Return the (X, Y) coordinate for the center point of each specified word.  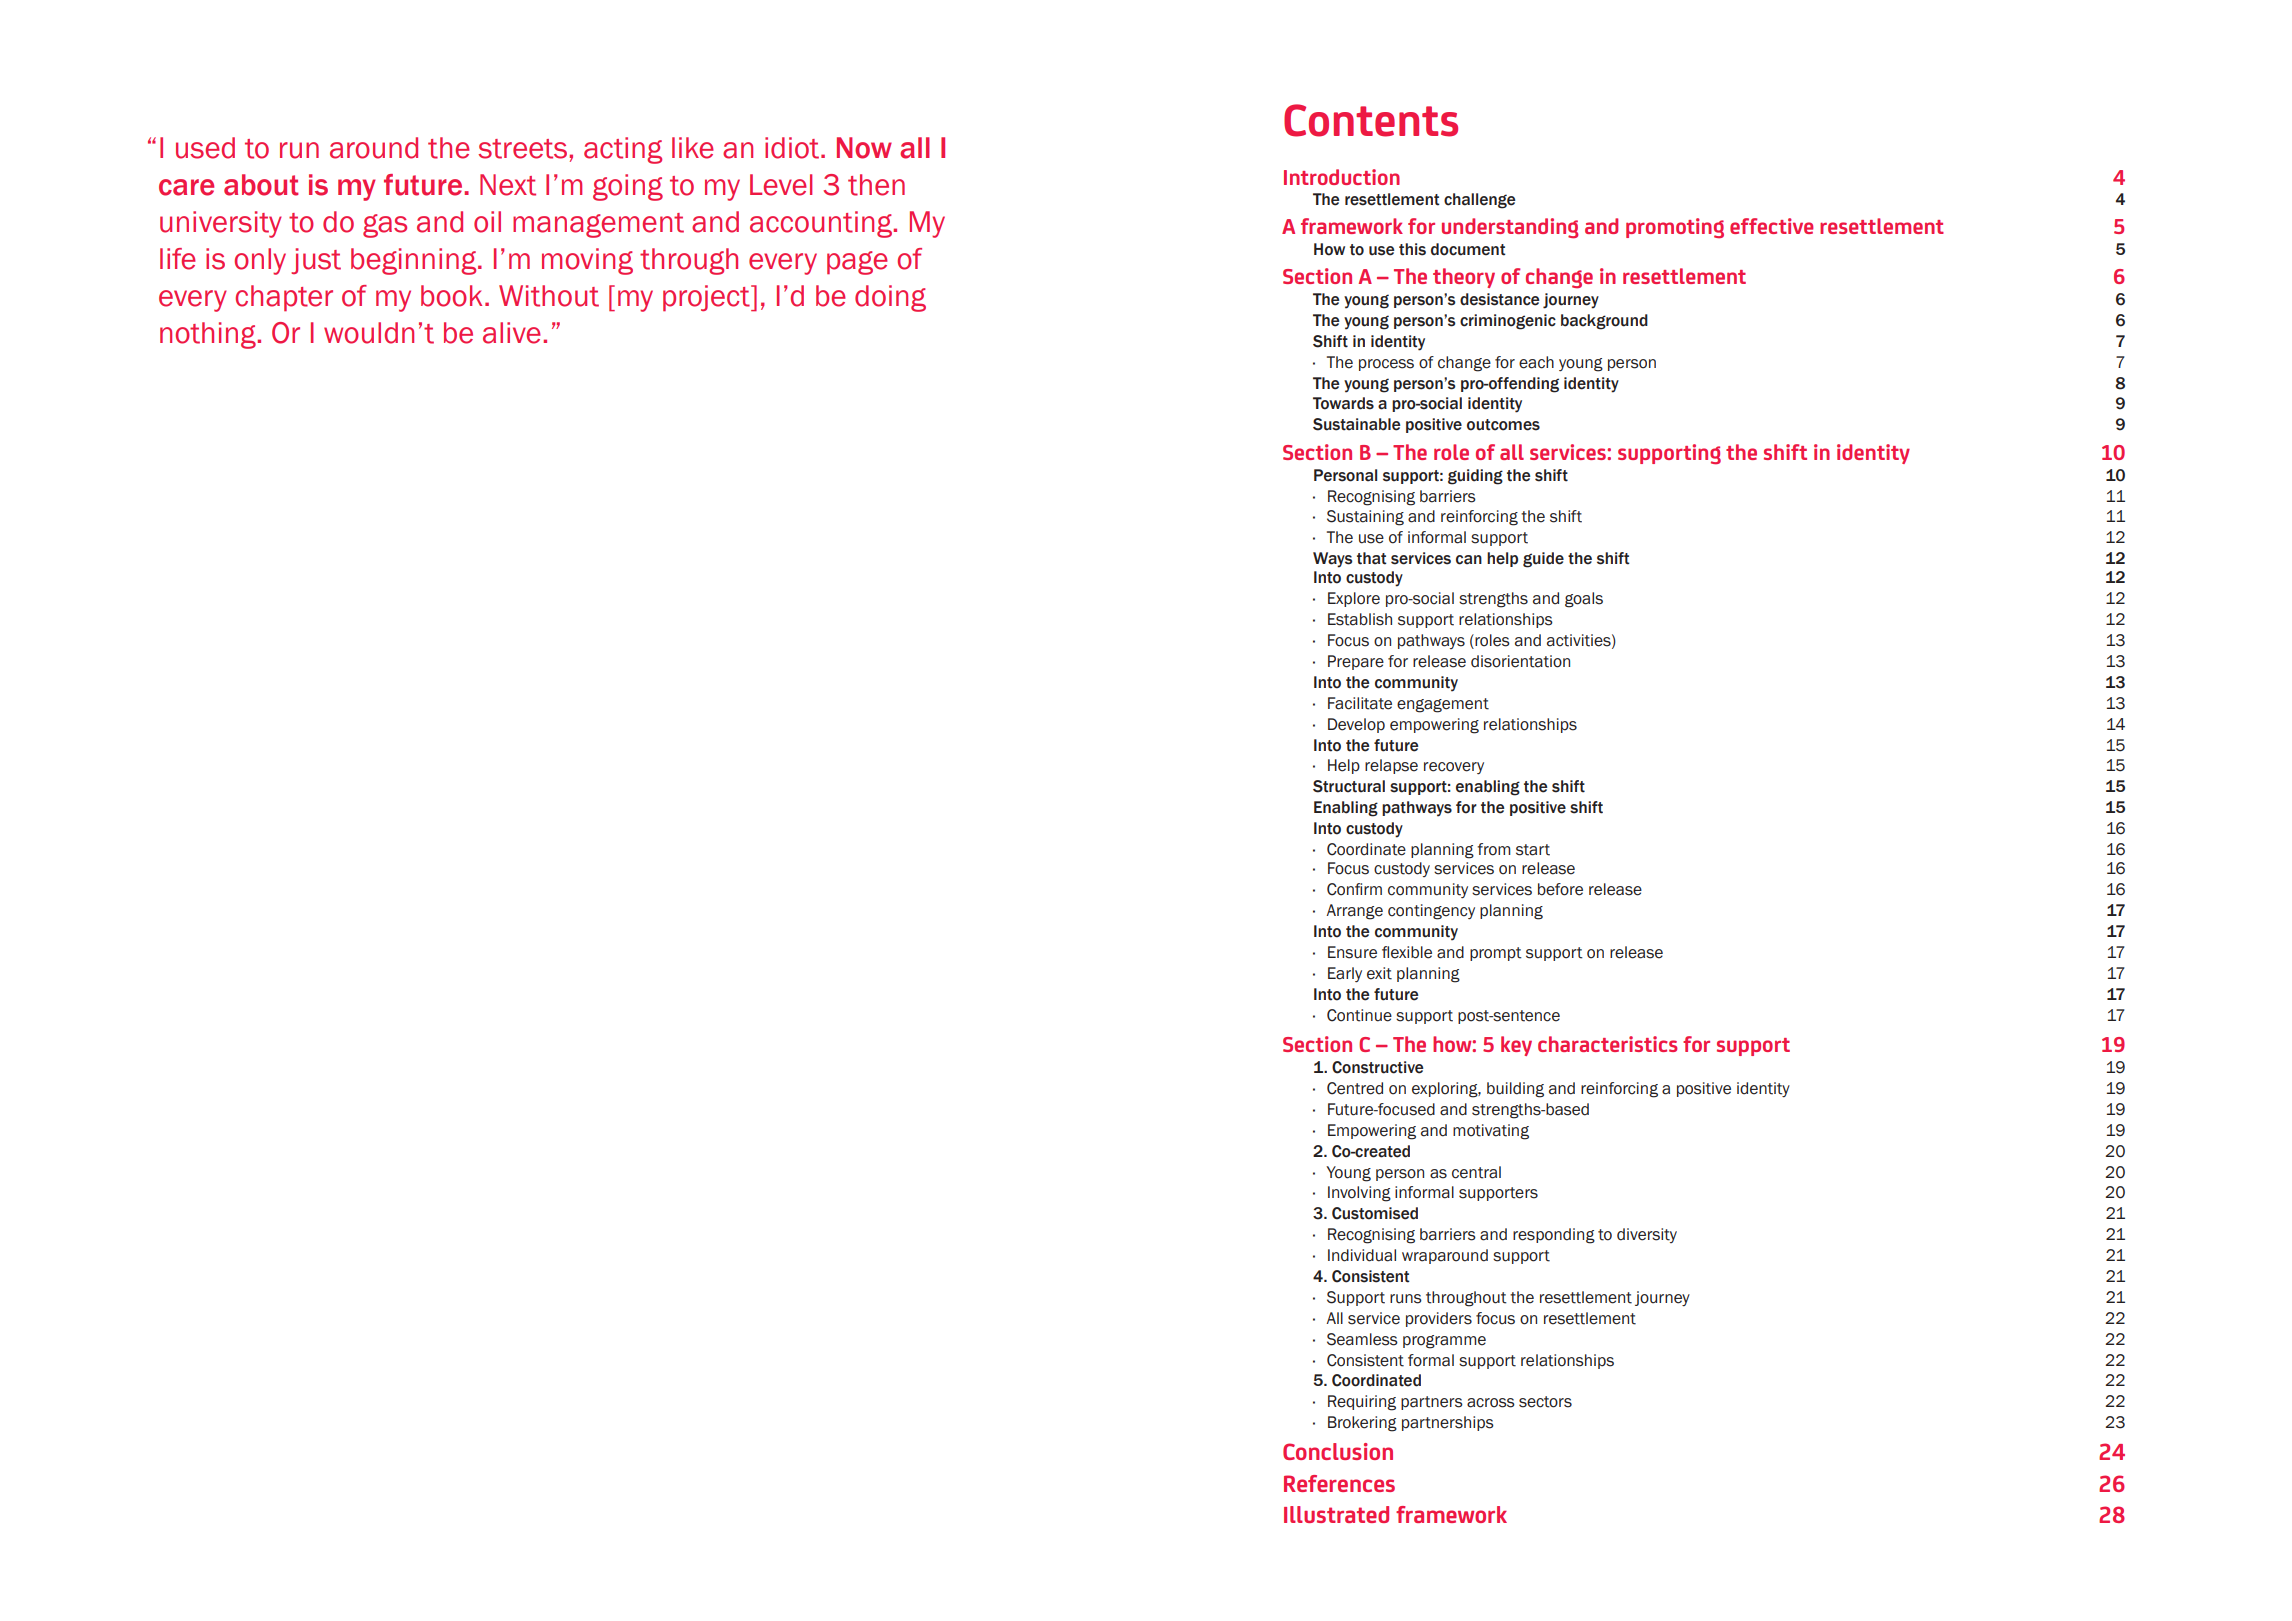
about (261, 185)
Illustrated (1336, 1514)
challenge (1480, 201)
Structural (1349, 786)
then (876, 185)
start (1533, 850)
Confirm (1354, 889)
